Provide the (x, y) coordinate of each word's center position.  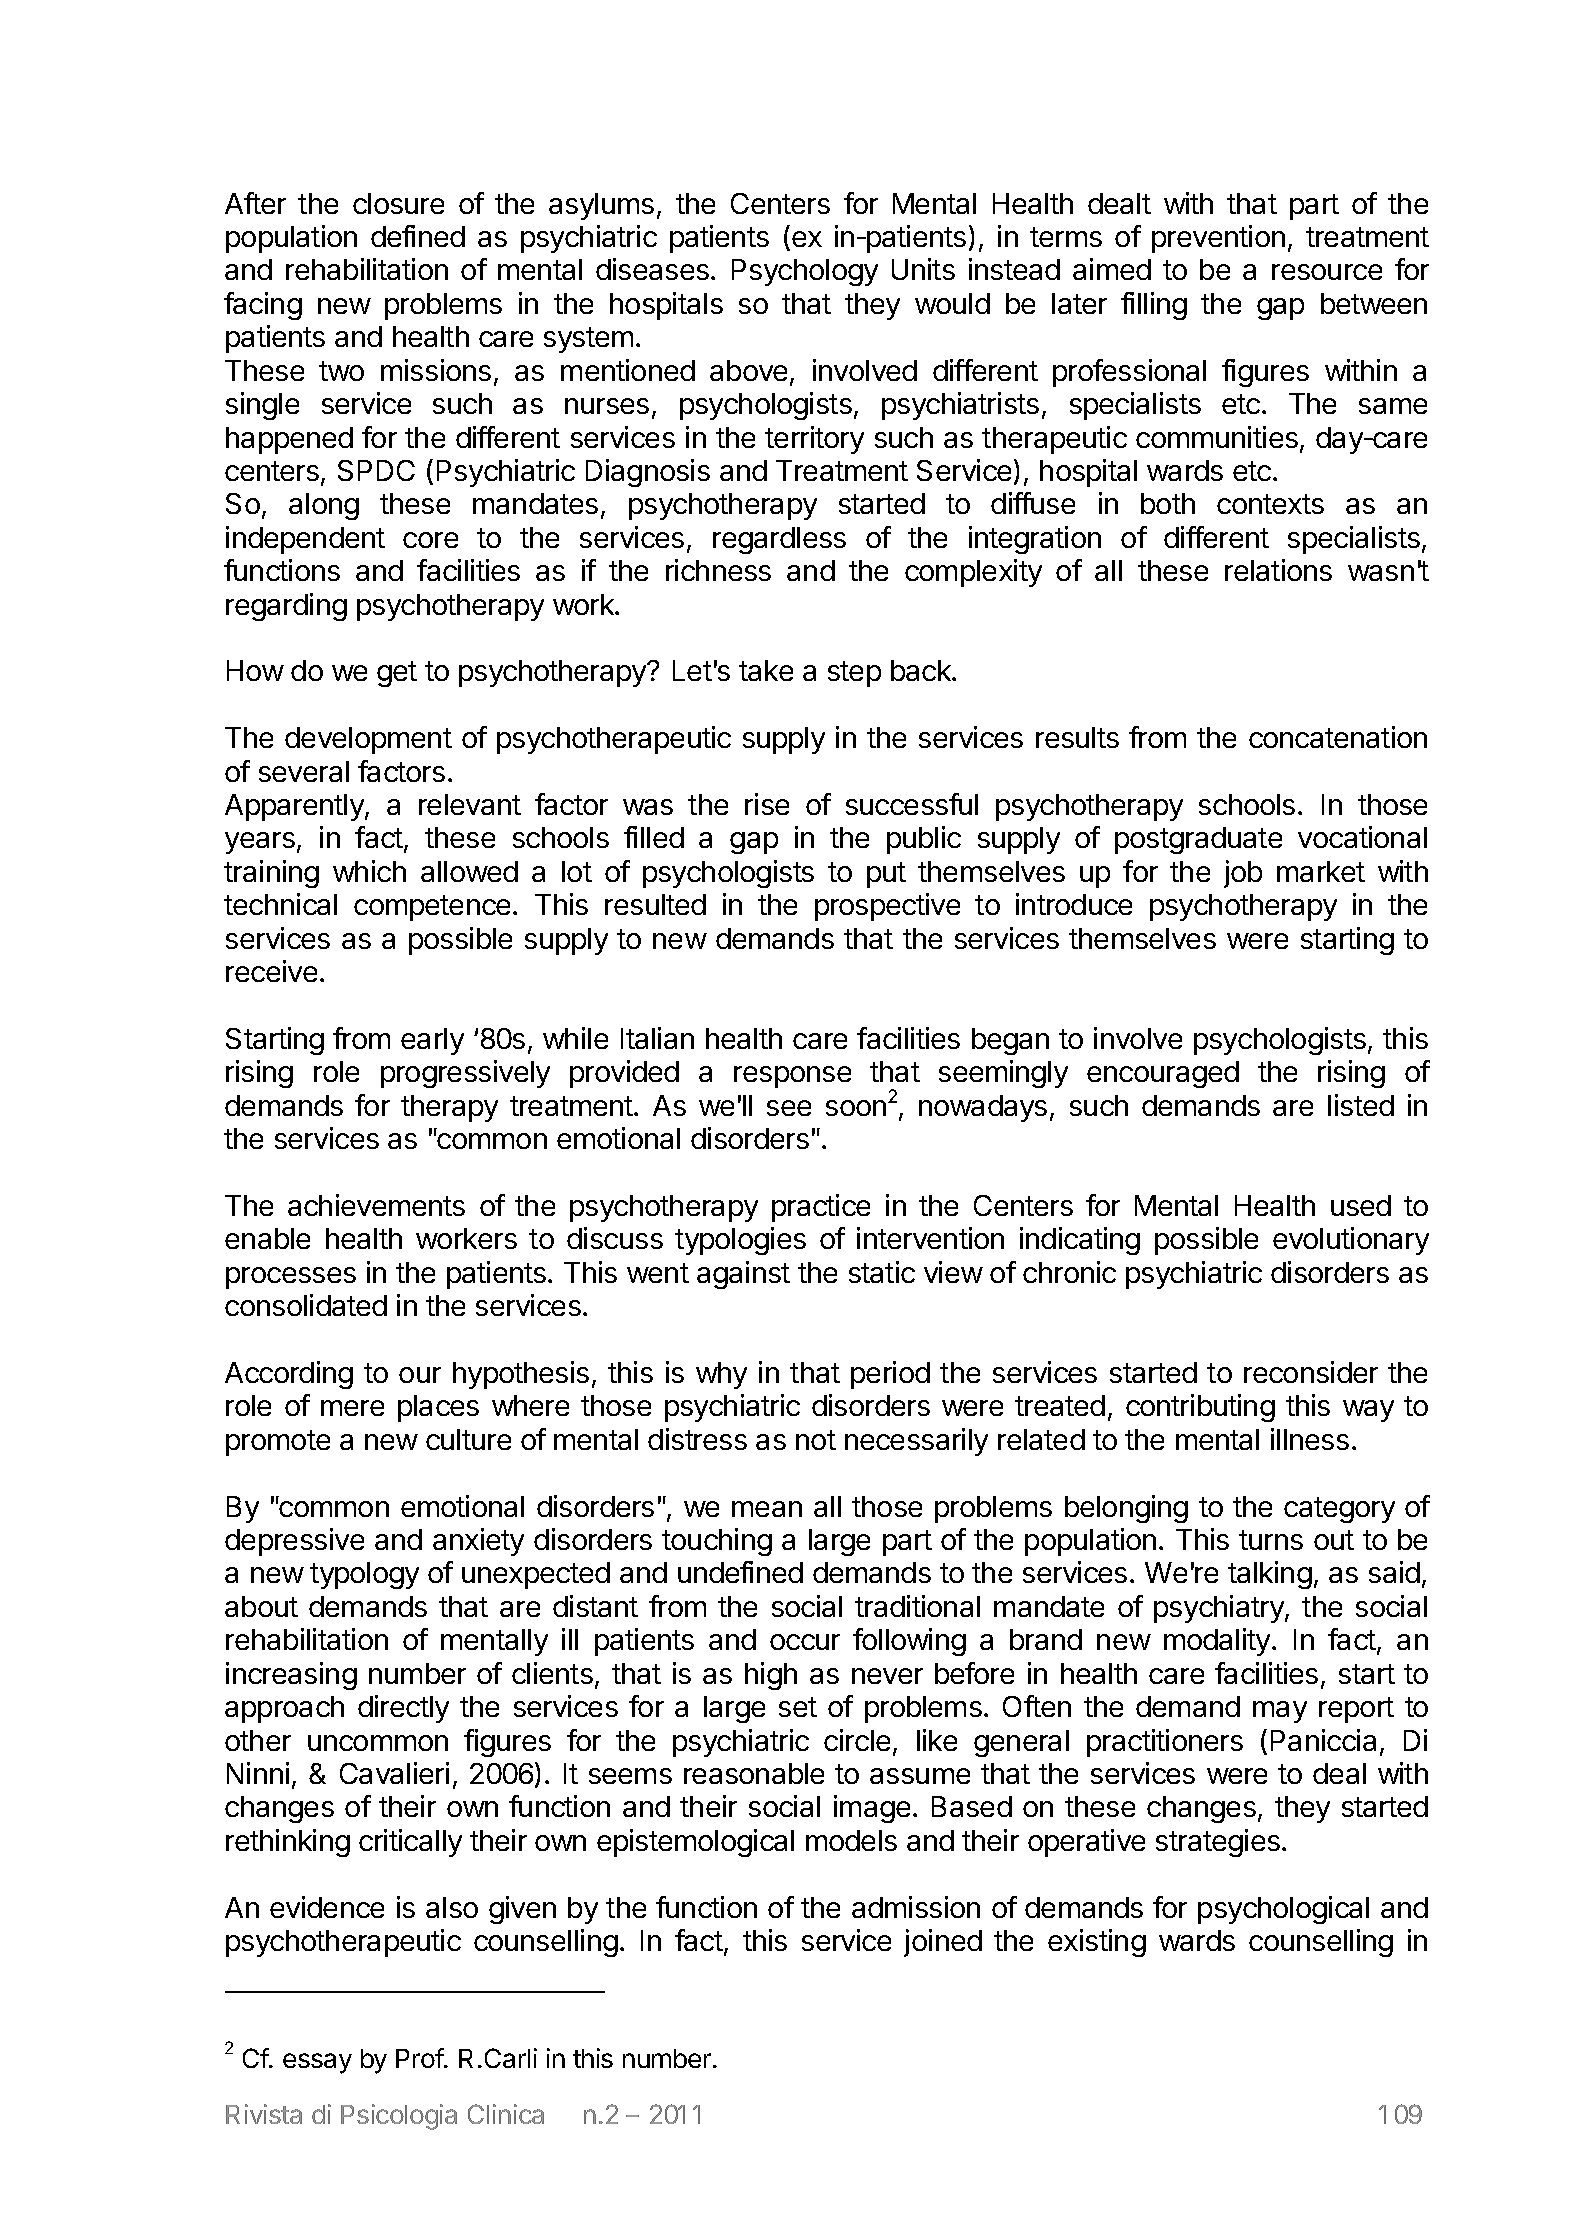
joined (943, 1943)
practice (821, 1208)
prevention (1218, 239)
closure (398, 203)
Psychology (805, 272)
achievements (376, 1205)
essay (317, 2063)
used (1361, 1205)
